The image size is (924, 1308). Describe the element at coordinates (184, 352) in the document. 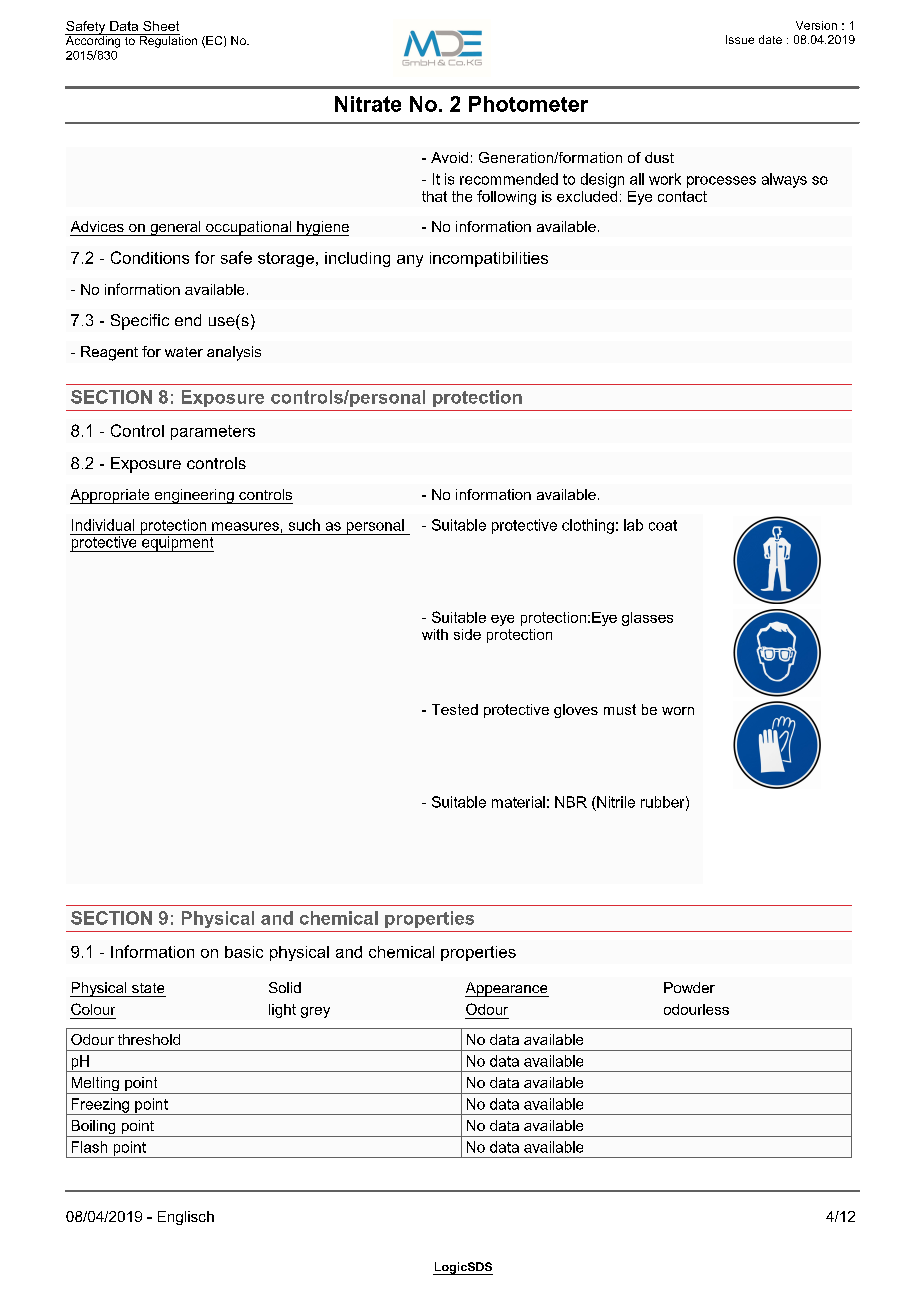

I see `water` at that location.
